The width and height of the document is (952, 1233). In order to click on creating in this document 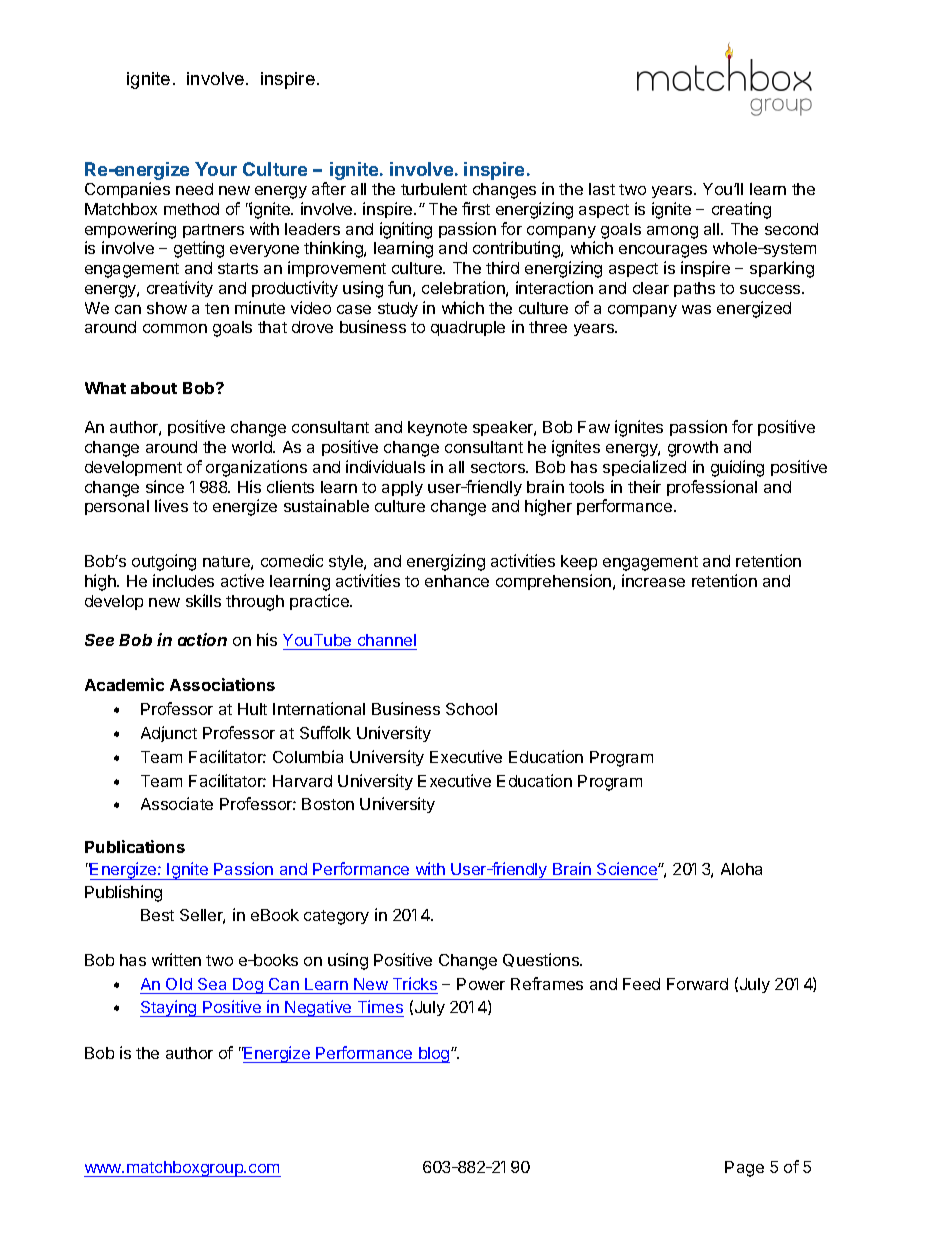, I will do `click(741, 210)`.
